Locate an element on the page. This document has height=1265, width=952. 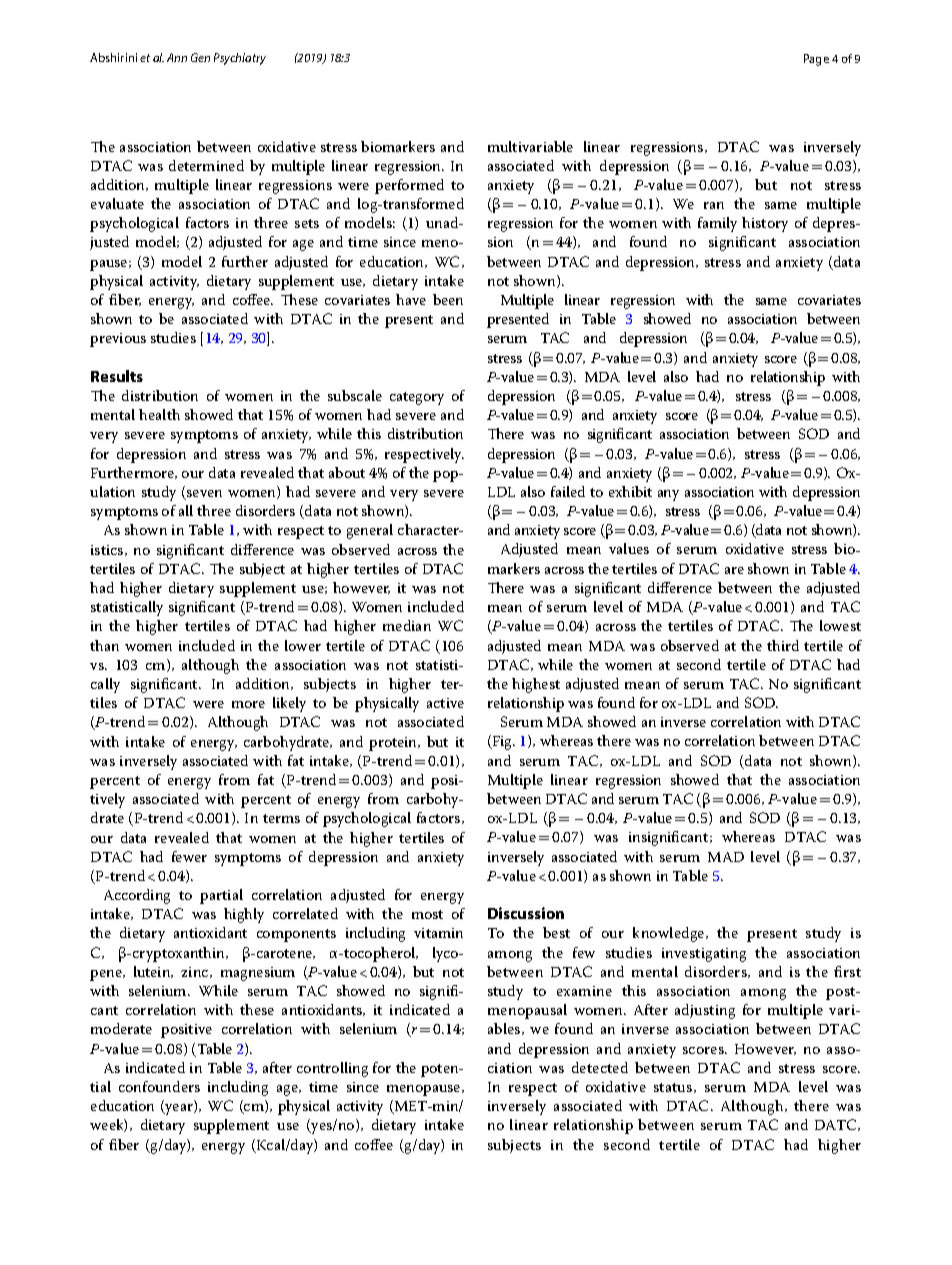
Ann is located at coordinates (177, 57).
